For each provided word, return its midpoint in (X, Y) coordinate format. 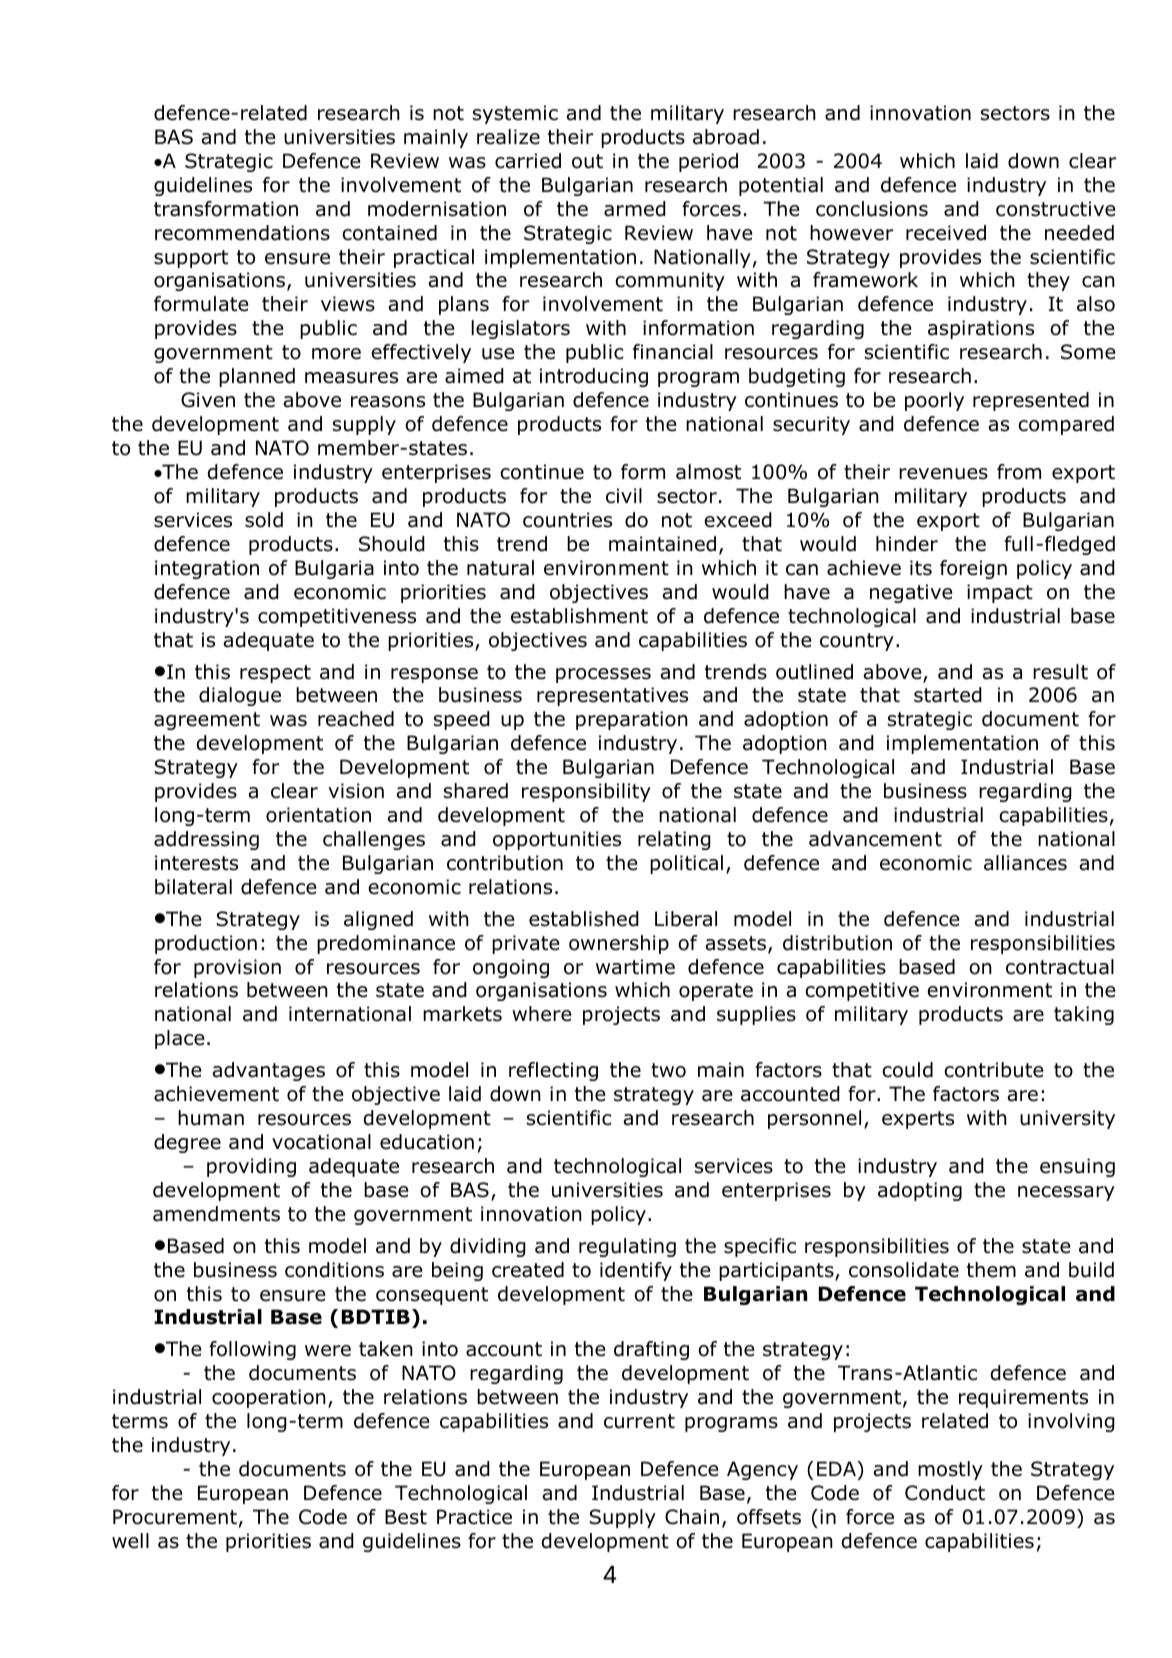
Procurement (175, 1517)
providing (251, 1167)
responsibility (586, 792)
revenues (943, 474)
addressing (206, 840)
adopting (920, 1191)
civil (624, 496)
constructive (1056, 209)
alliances (1025, 863)
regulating (627, 1247)
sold (264, 520)
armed (635, 209)
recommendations (242, 233)
